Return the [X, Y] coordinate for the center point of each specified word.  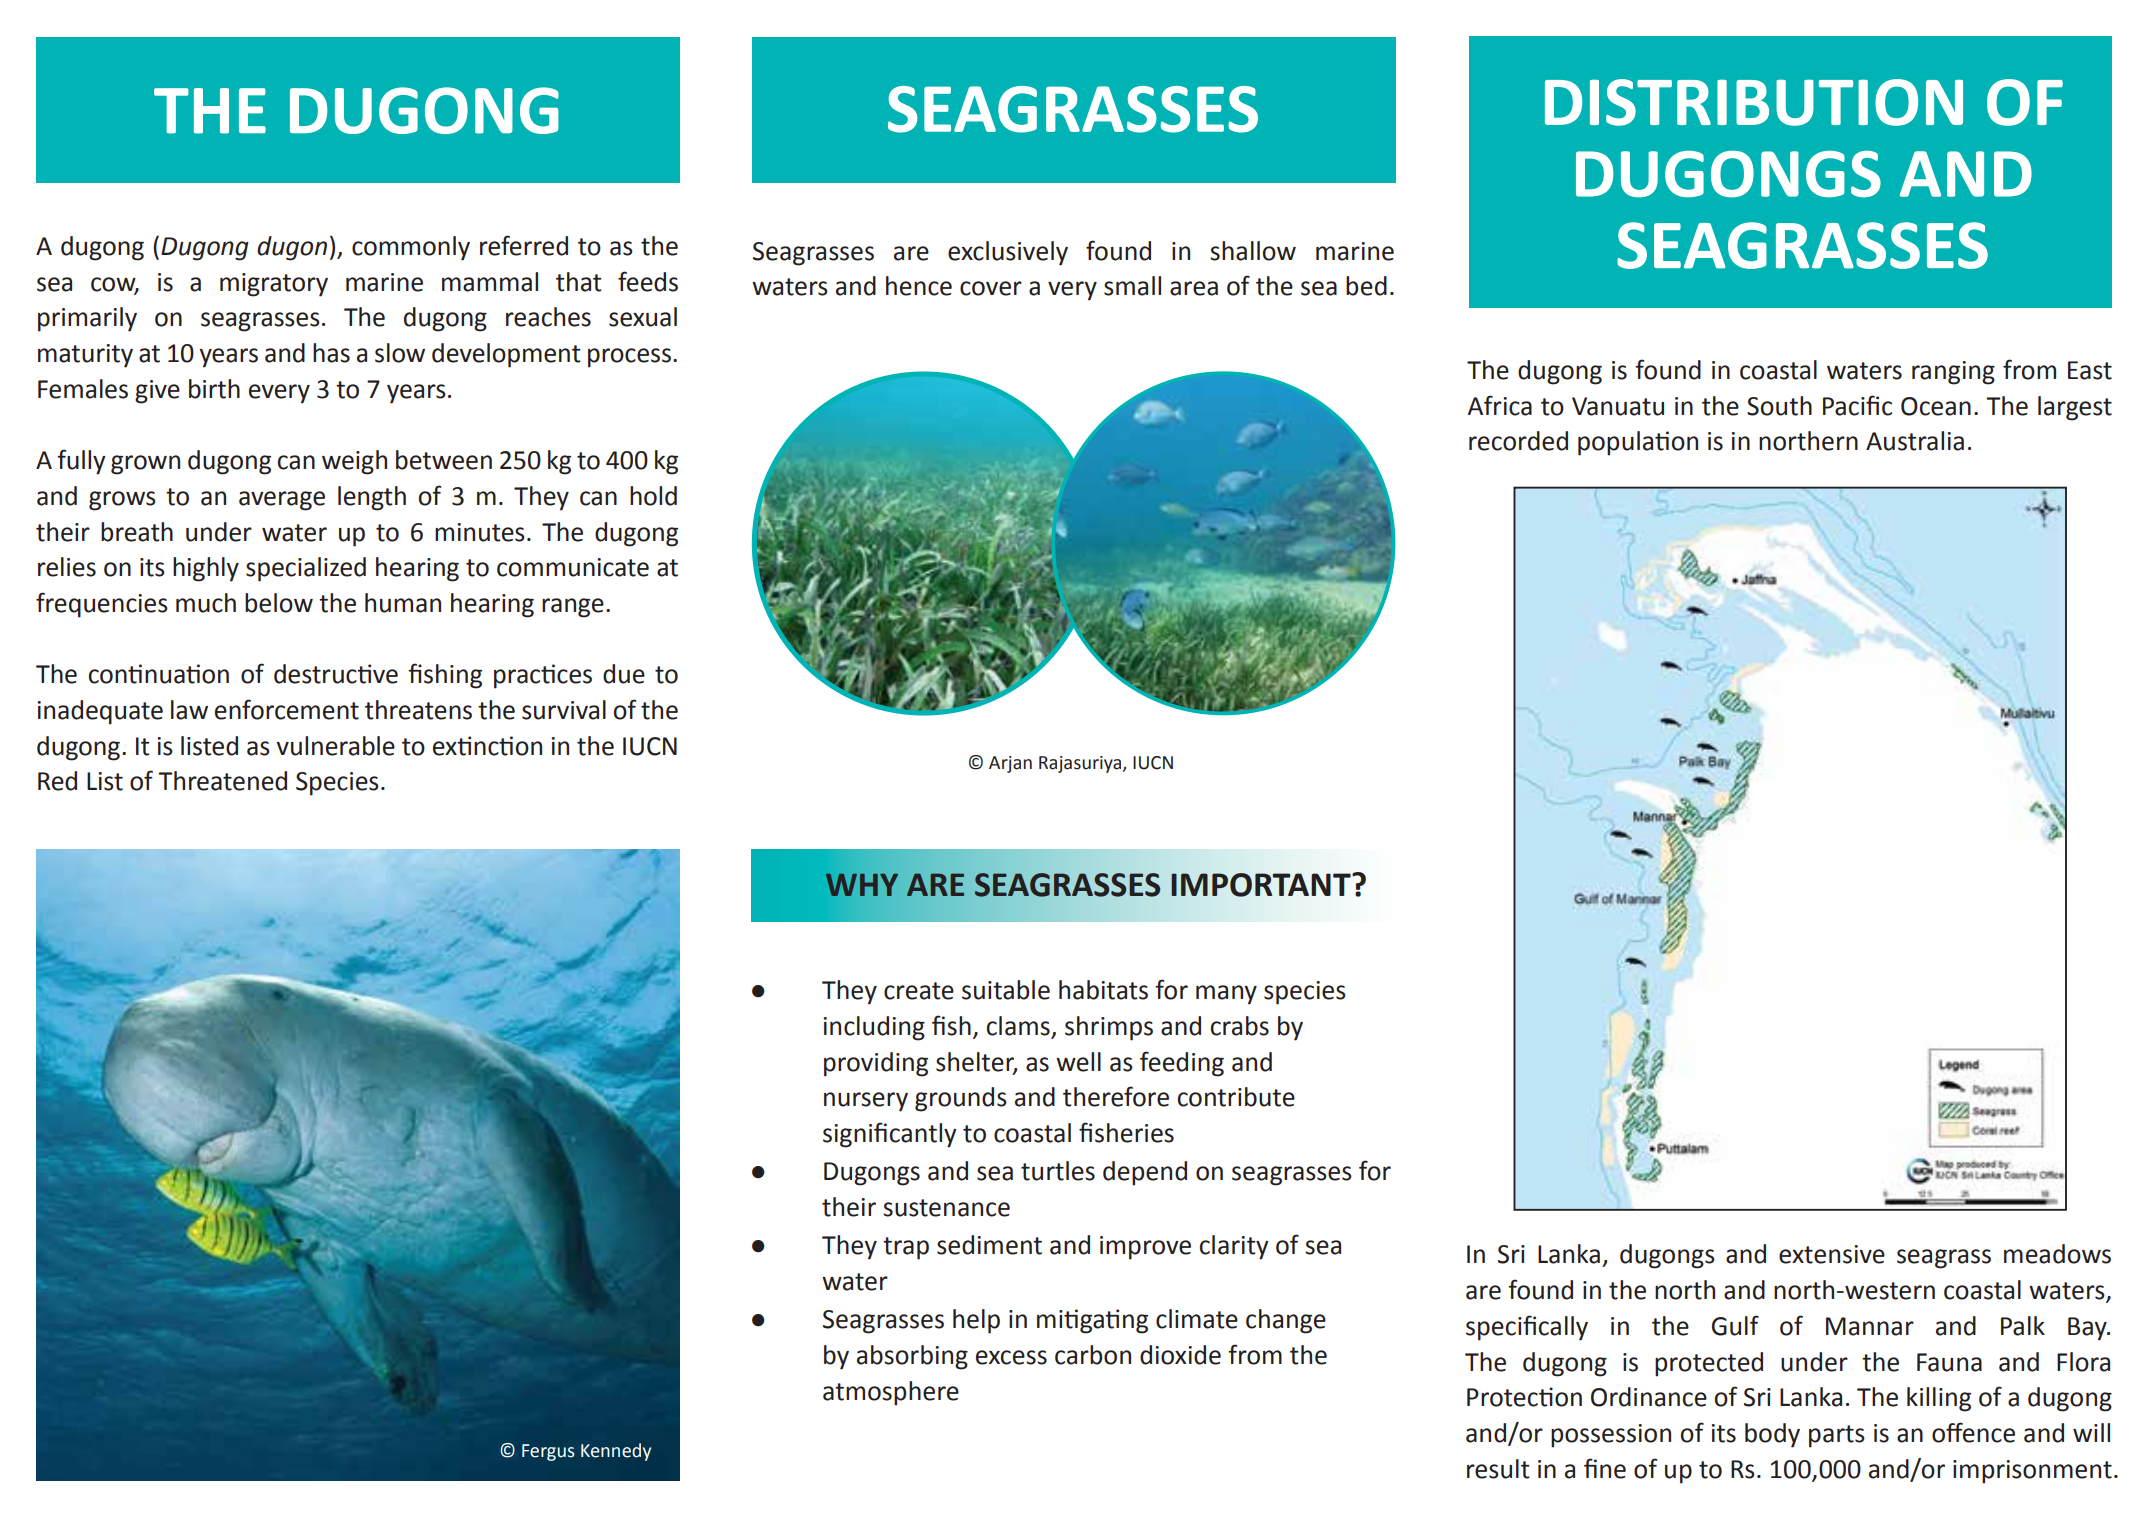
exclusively [1008, 253]
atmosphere [891, 1393]
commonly [411, 248]
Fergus [548, 1452]
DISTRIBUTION [1754, 102]
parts [1837, 1436]
